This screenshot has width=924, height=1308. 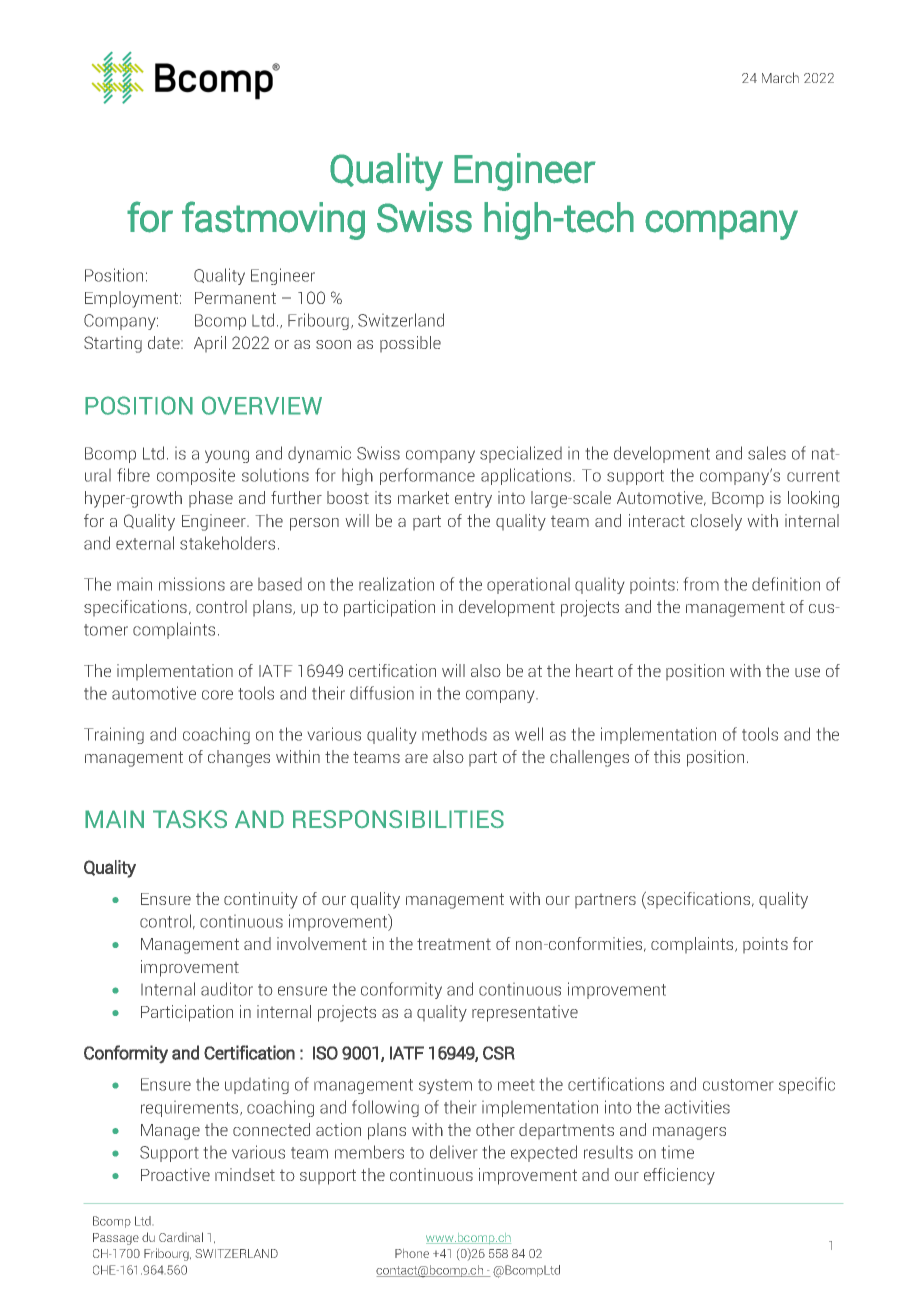 What do you see at coordinates (410, 344) in the screenshot?
I see `possible` at bounding box center [410, 344].
